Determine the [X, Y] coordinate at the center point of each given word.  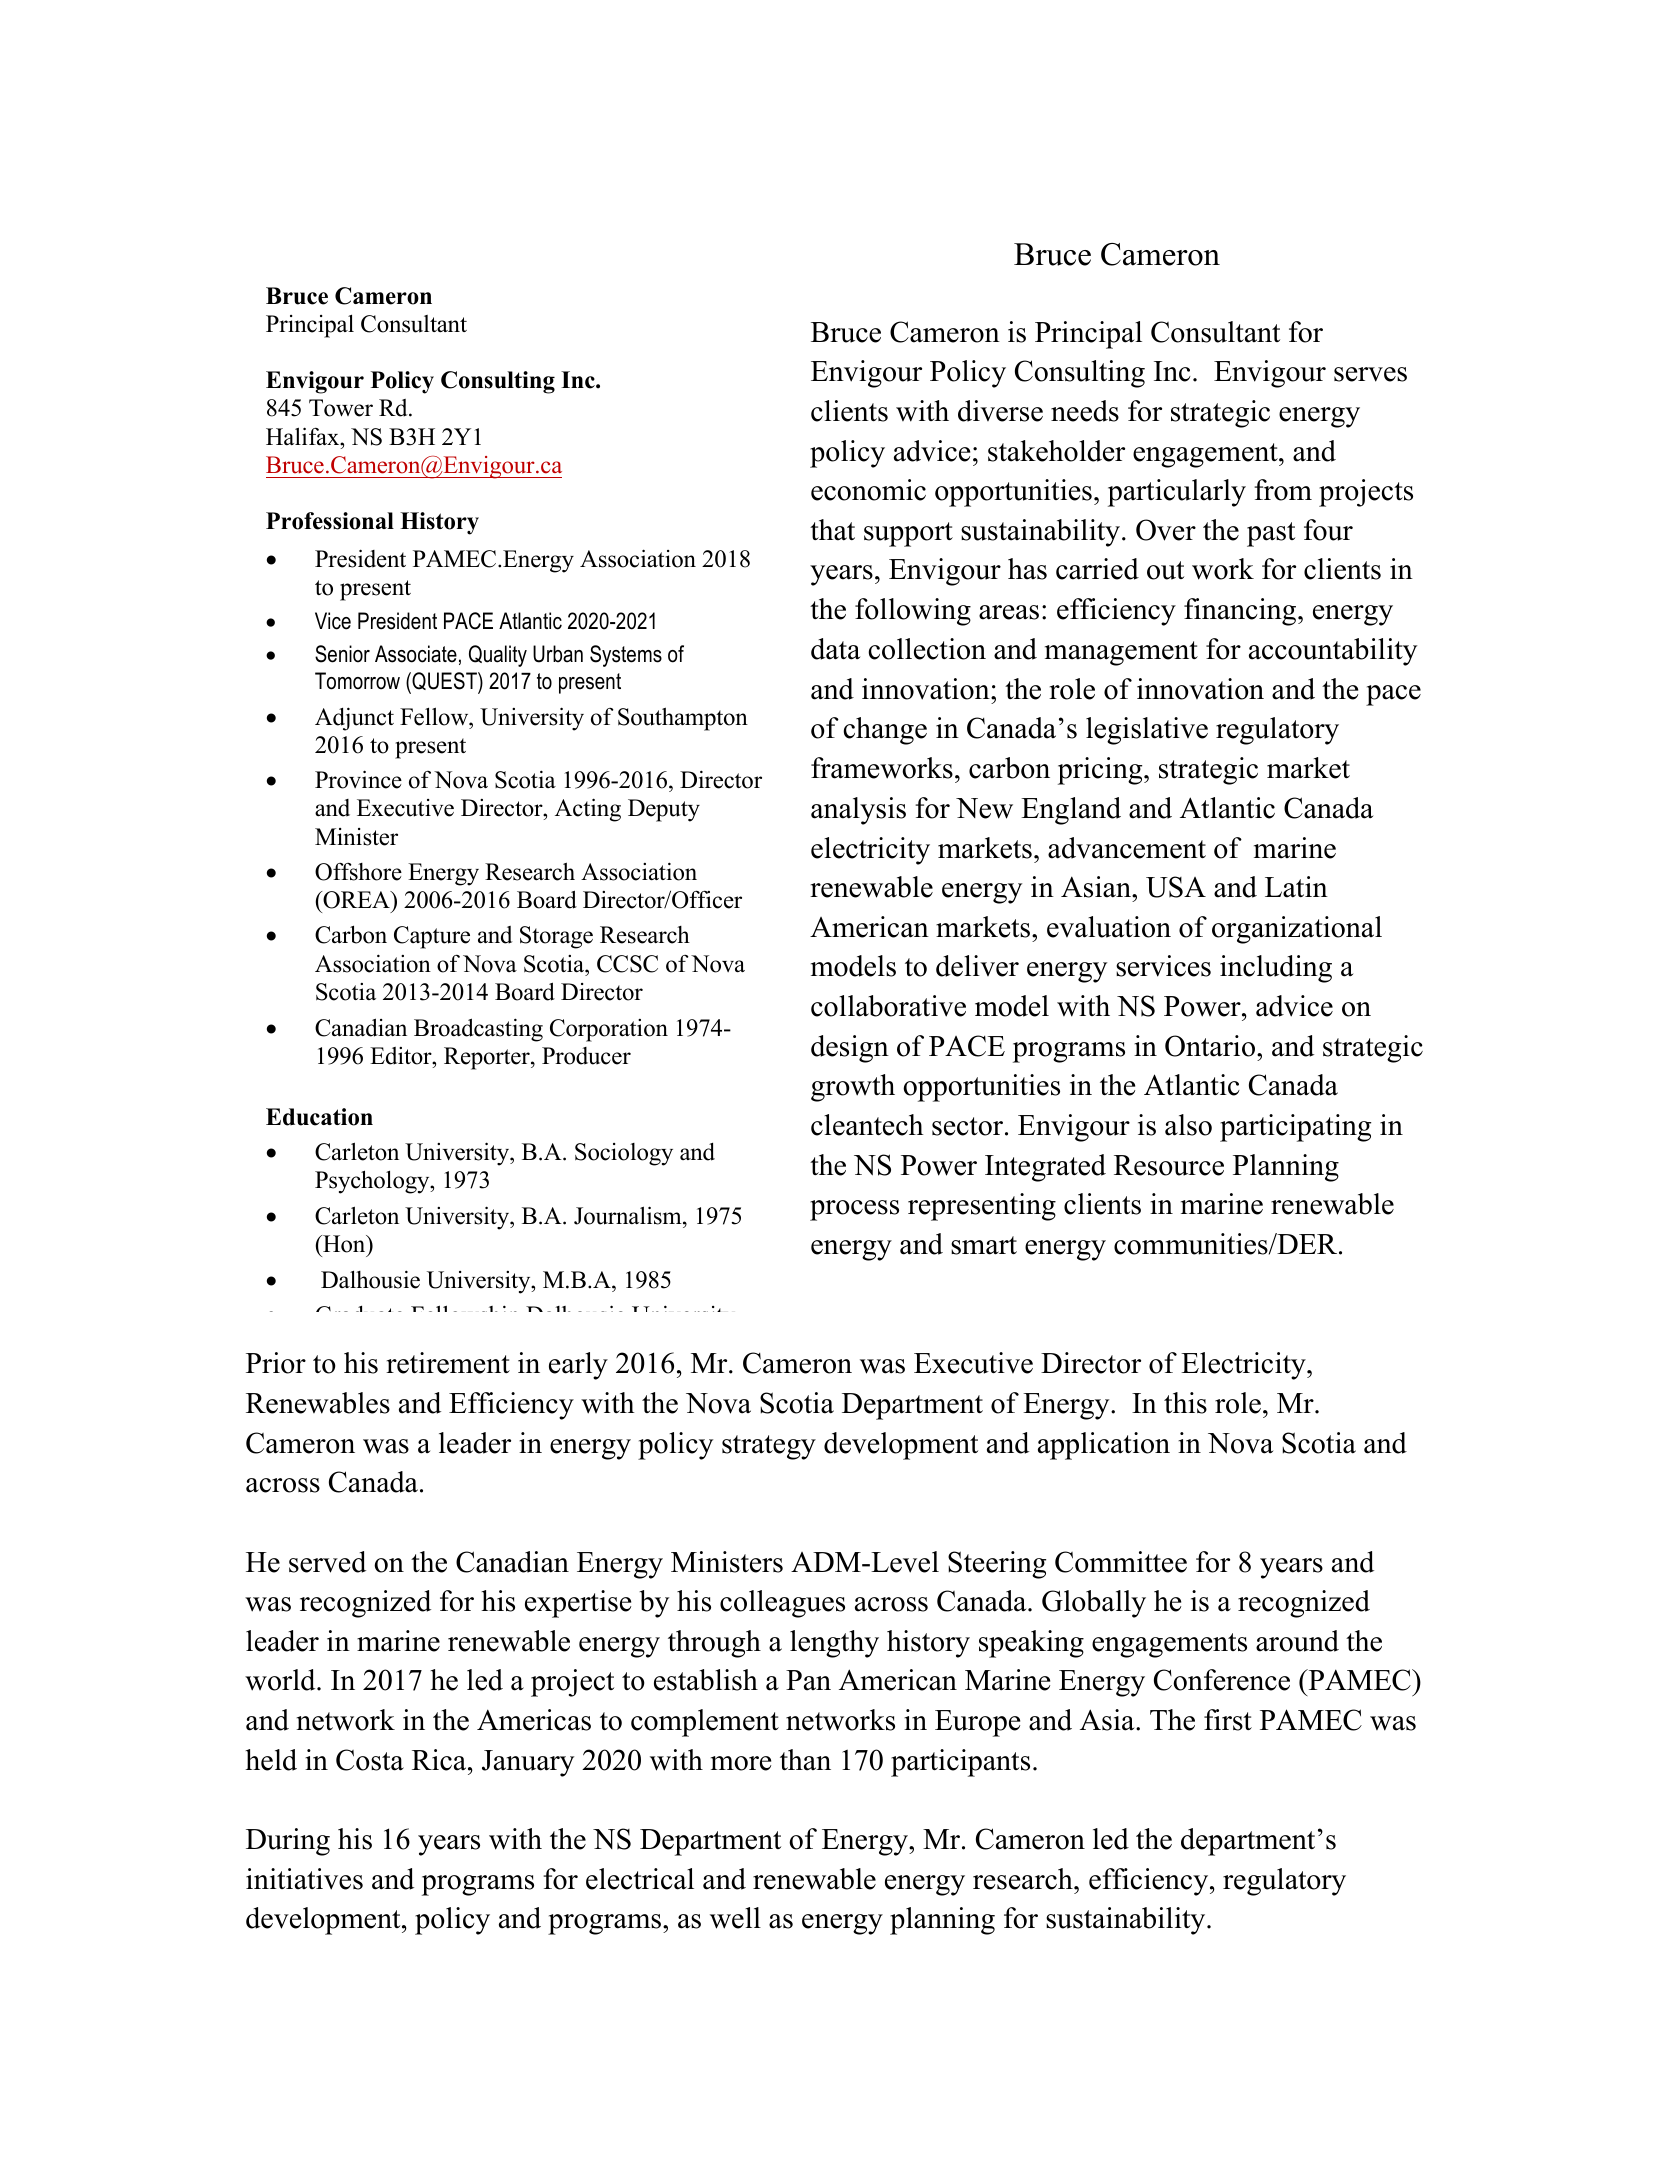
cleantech [867, 1125]
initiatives [304, 1879]
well [735, 1918]
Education [319, 1117]
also [1188, 1125]
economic [868, 490]
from [1283, 490]
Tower [341, 408]
